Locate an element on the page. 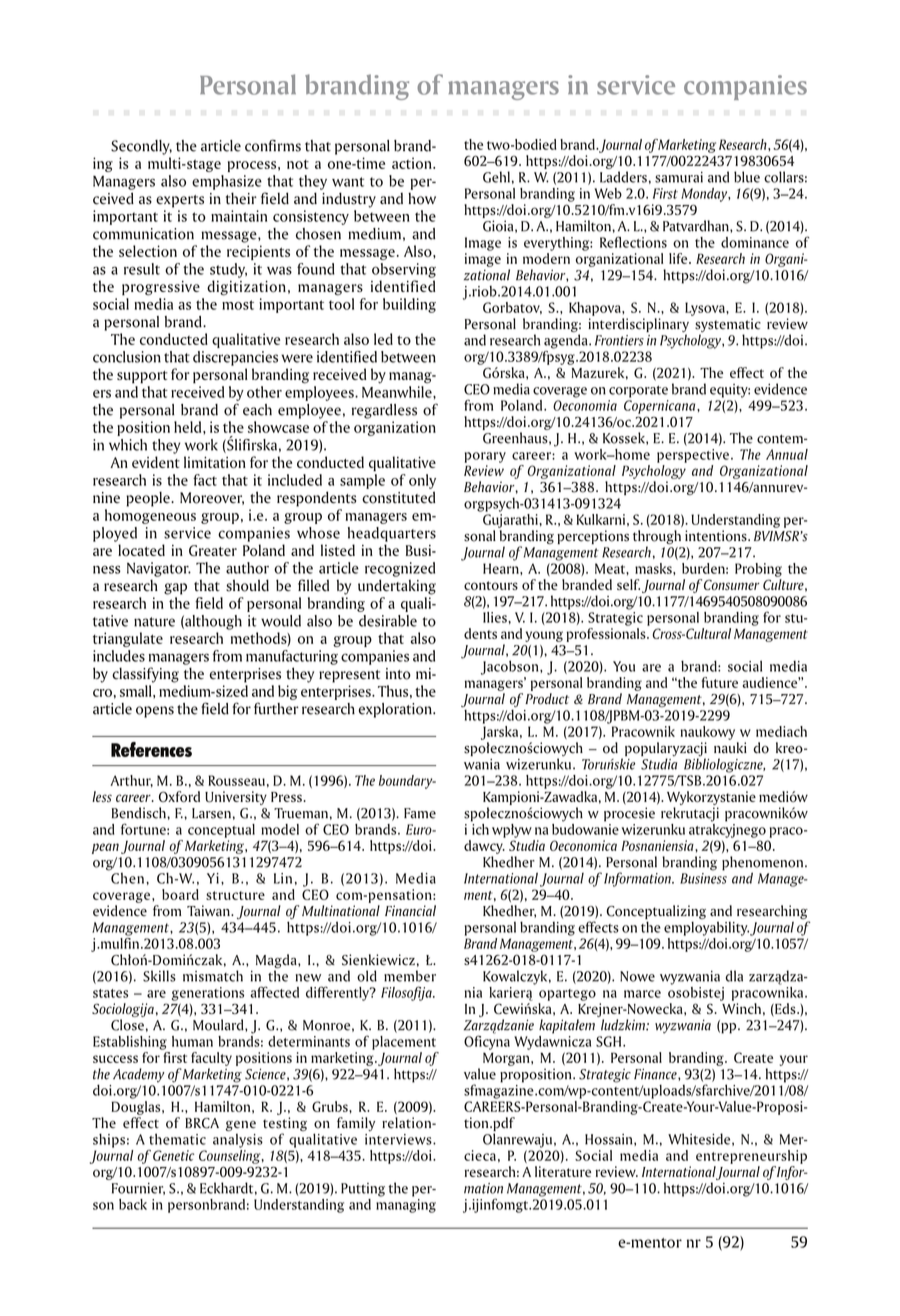 This page has width=900, height=1316. thematic is located at coordinates (177, 1139).
